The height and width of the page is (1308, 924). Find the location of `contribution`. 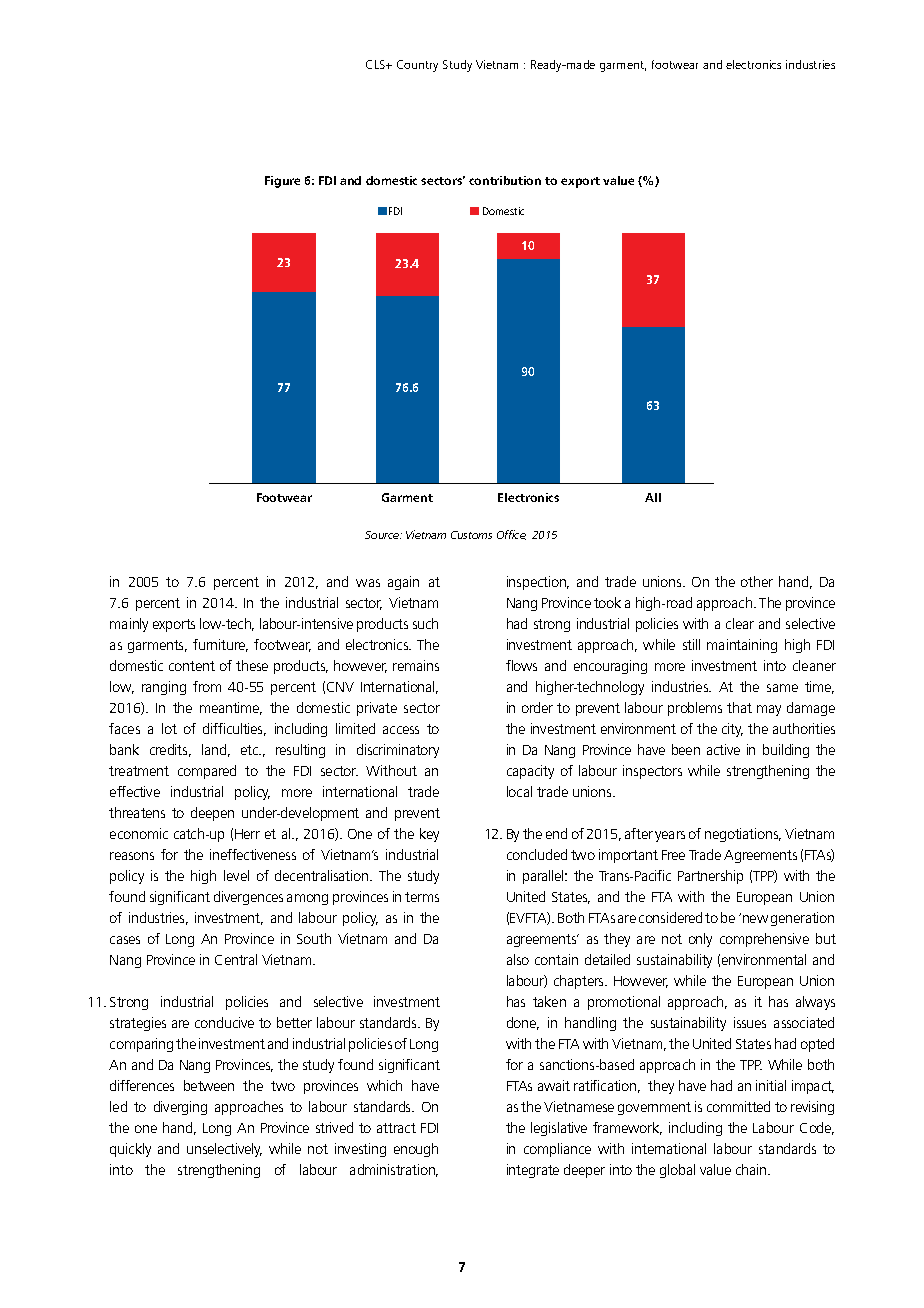

contribution is located at coordinates (505, 180).
